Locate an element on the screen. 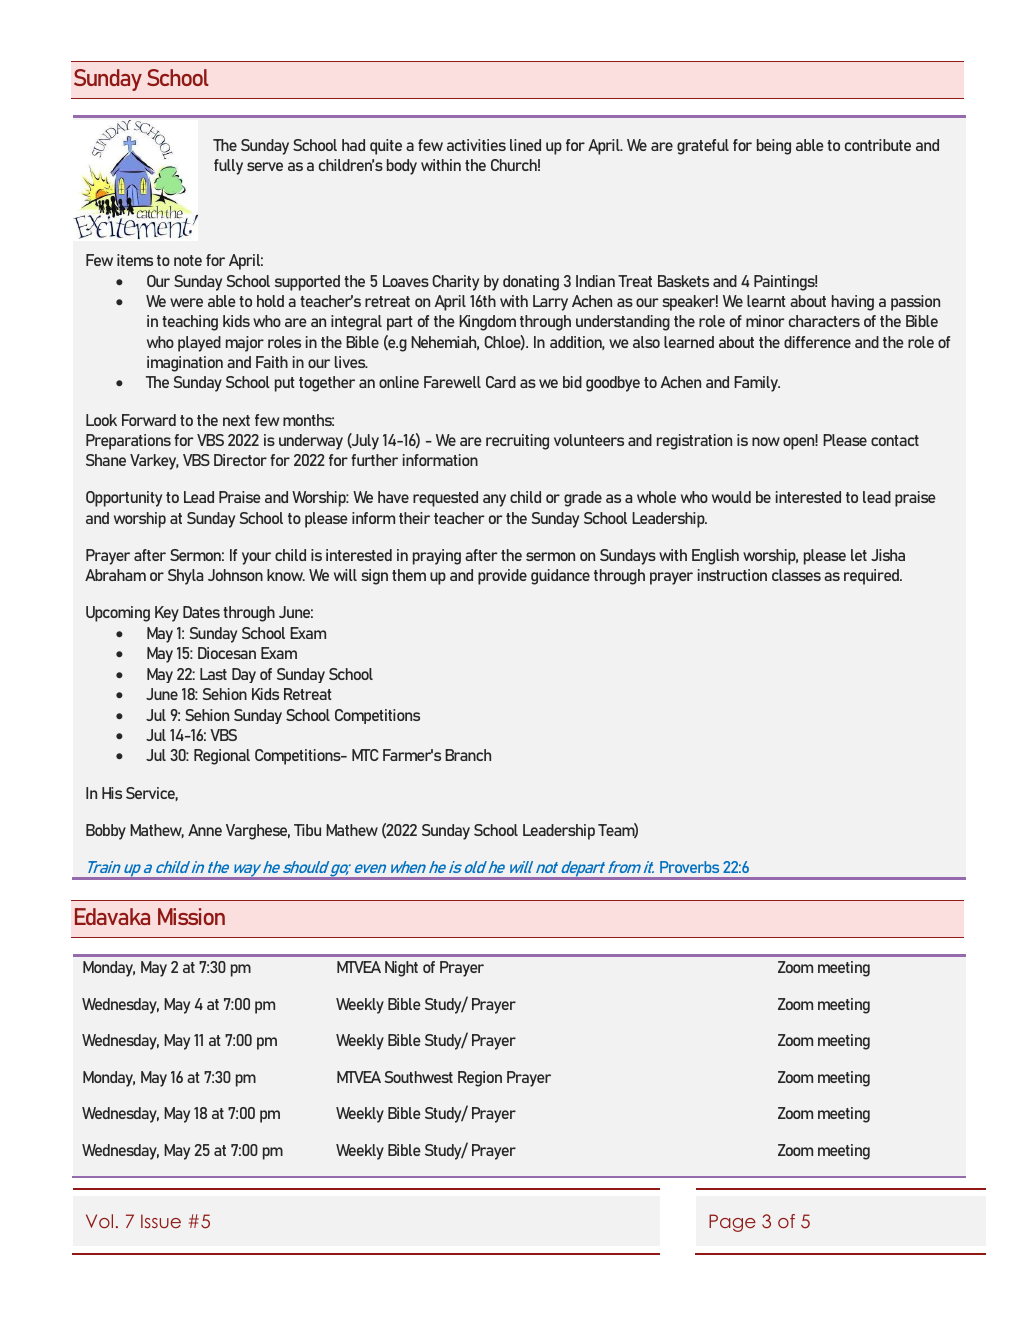 The width and height of the screenshot is (1034, 1338). lined is located at coordinates (525, 145).
